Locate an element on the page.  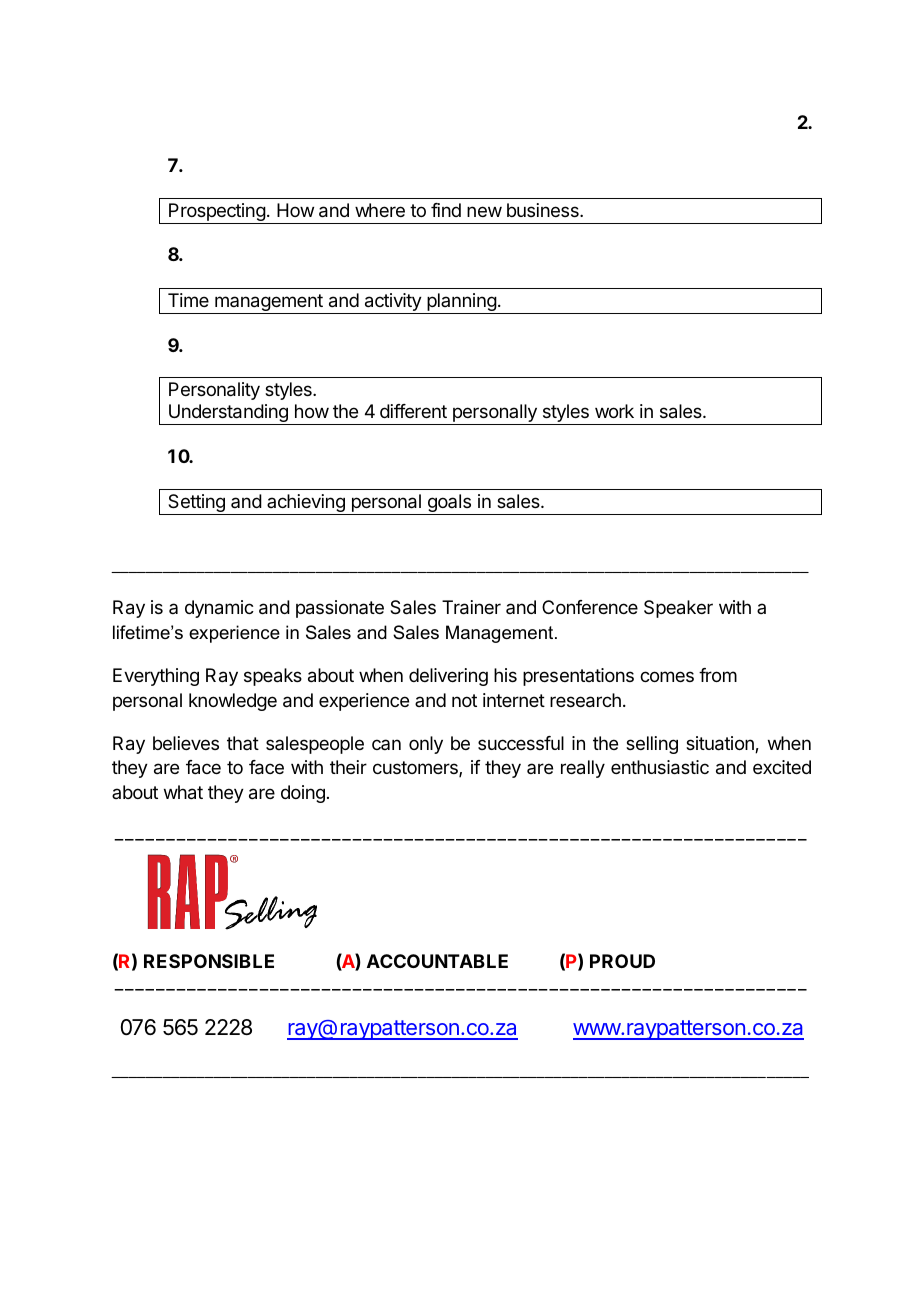
business is located at coordinates (544, 210).
